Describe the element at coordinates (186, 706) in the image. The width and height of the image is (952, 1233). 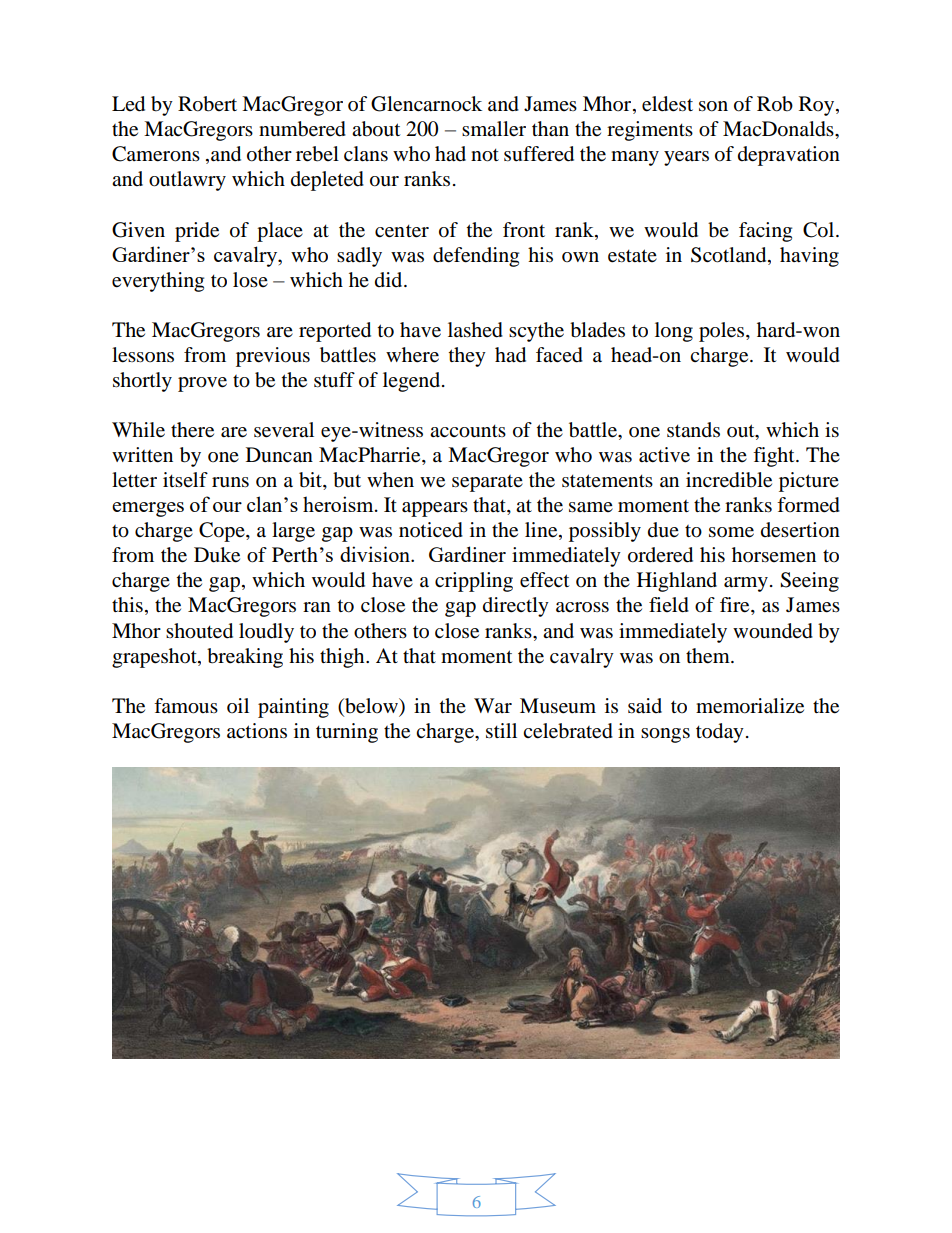
I see `famous` at that location.
